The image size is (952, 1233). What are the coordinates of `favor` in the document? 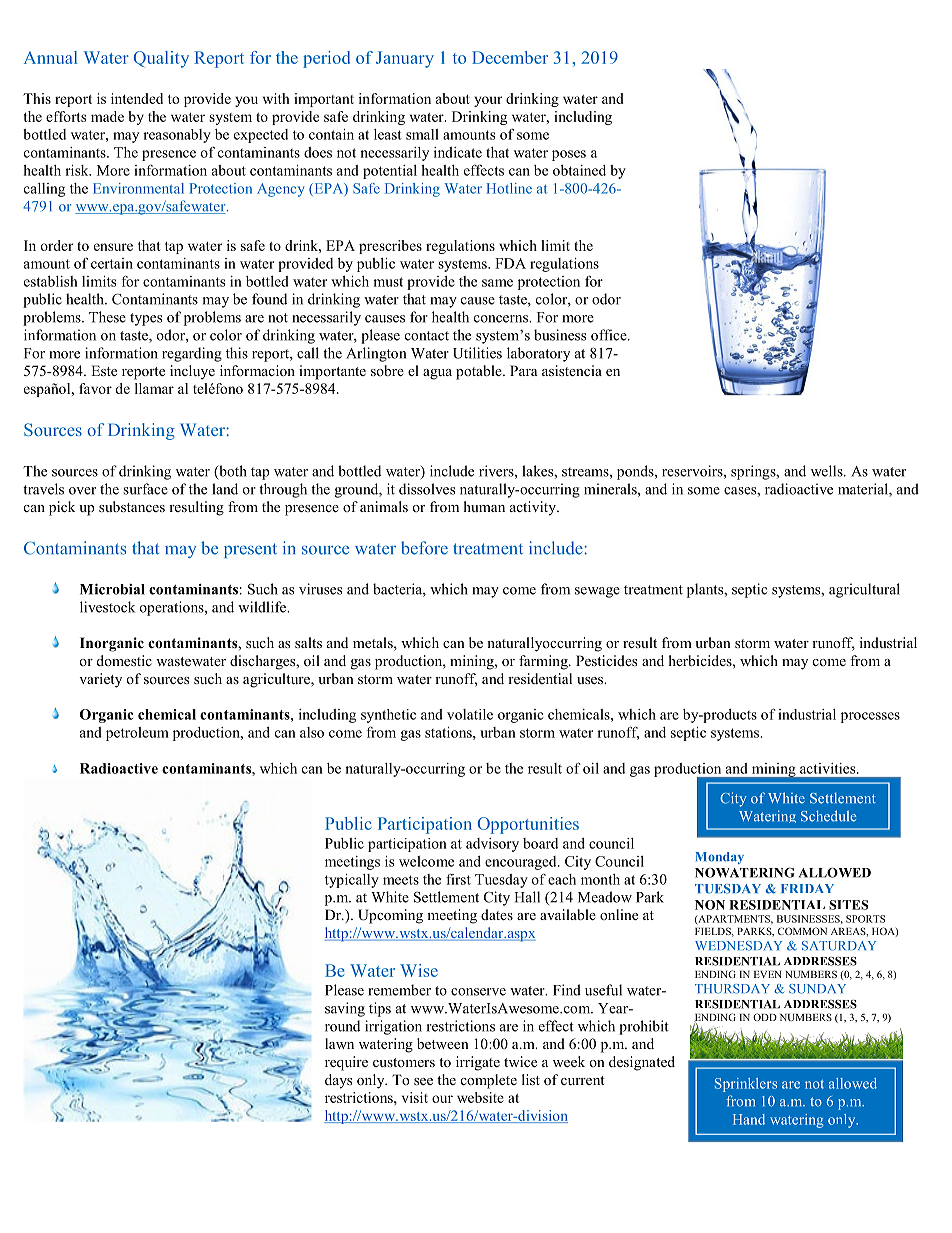 It's located at (95, 388).
